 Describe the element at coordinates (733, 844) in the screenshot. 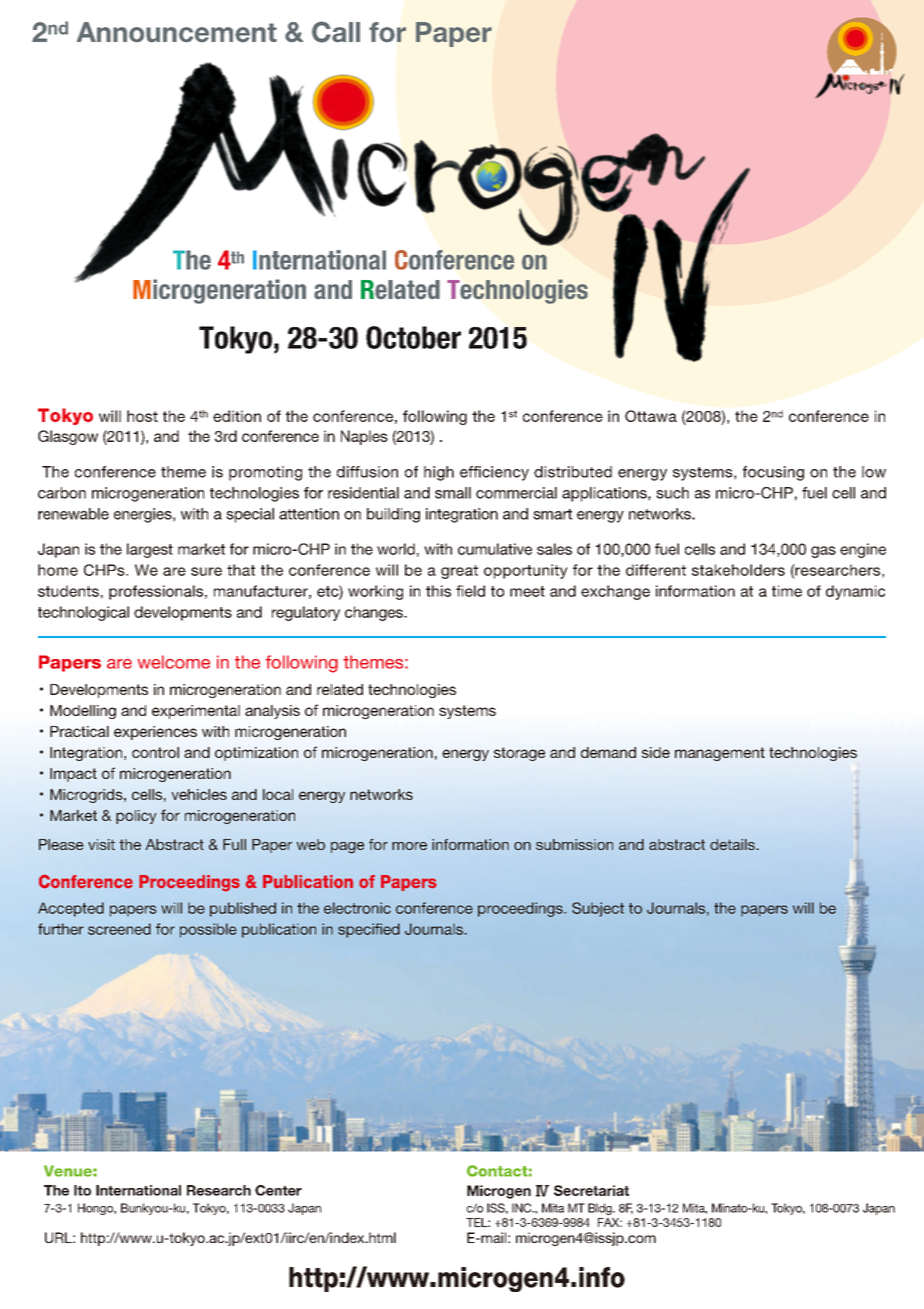

I see `details` at that location.
